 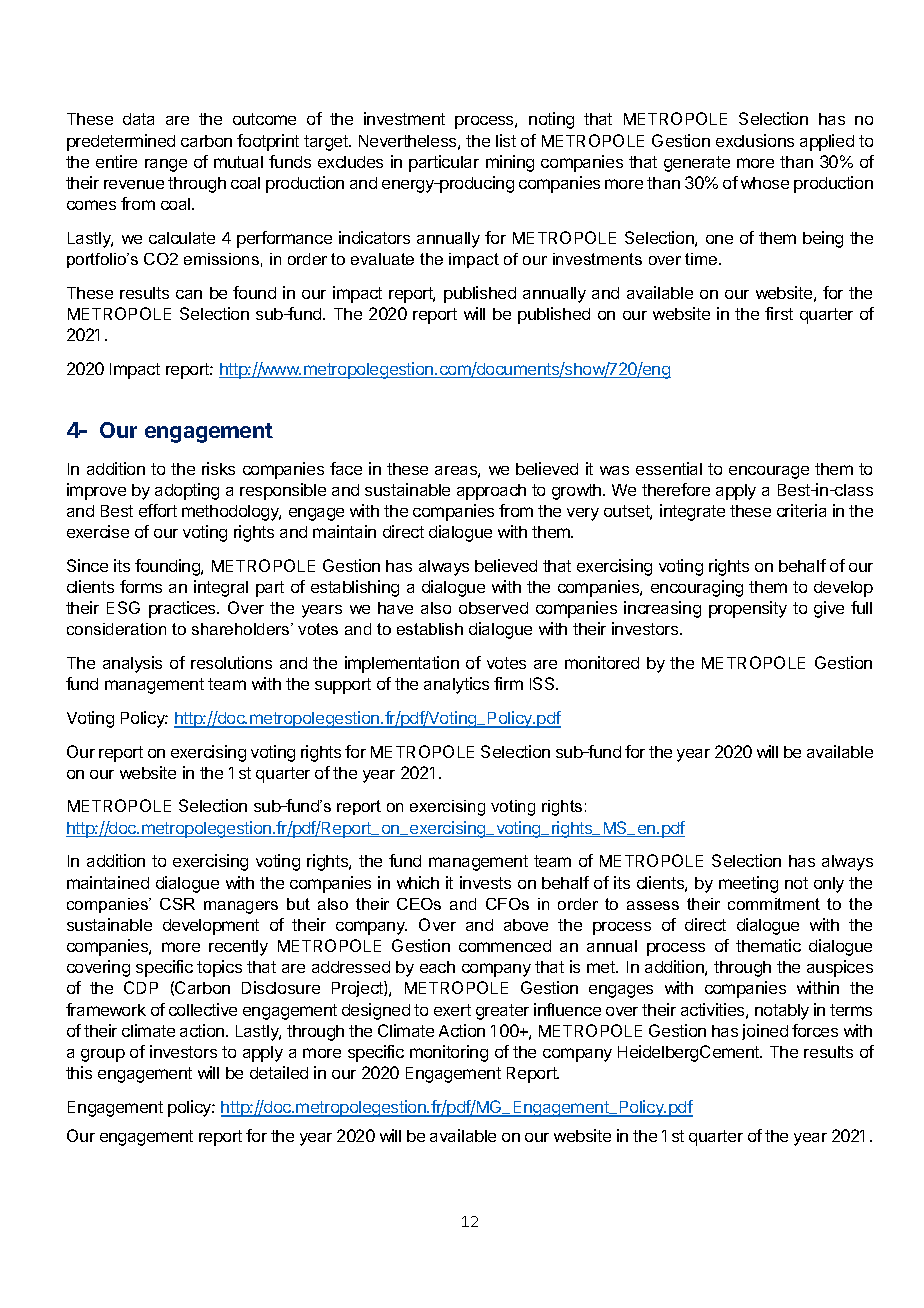 What do you see at coordinates (449, 1053) in the image?
I see `monitoring` at bounding box center [449, 1053].
